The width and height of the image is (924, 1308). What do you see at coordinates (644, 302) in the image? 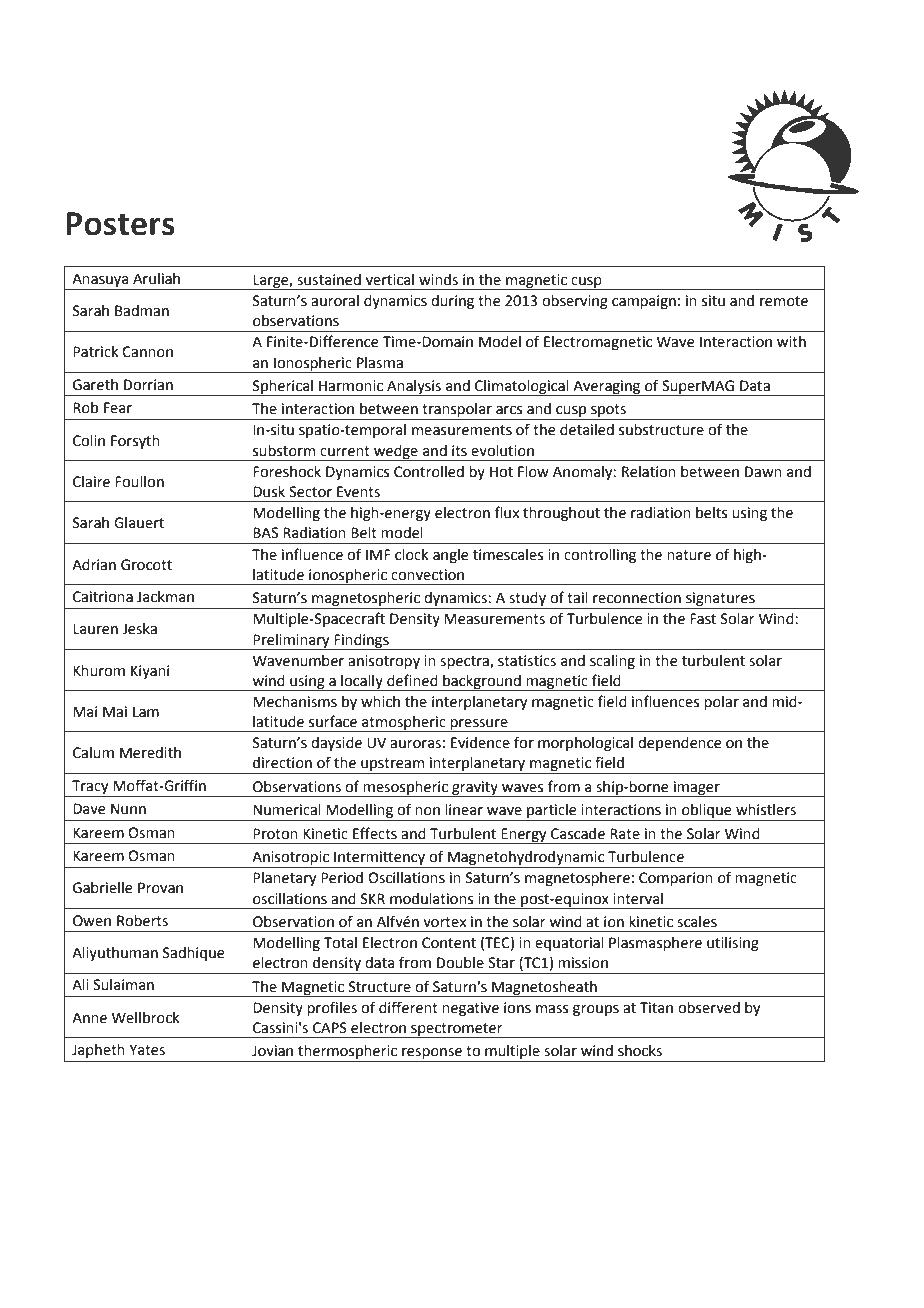
I see `campaign` at bounding box center [644, 302].
